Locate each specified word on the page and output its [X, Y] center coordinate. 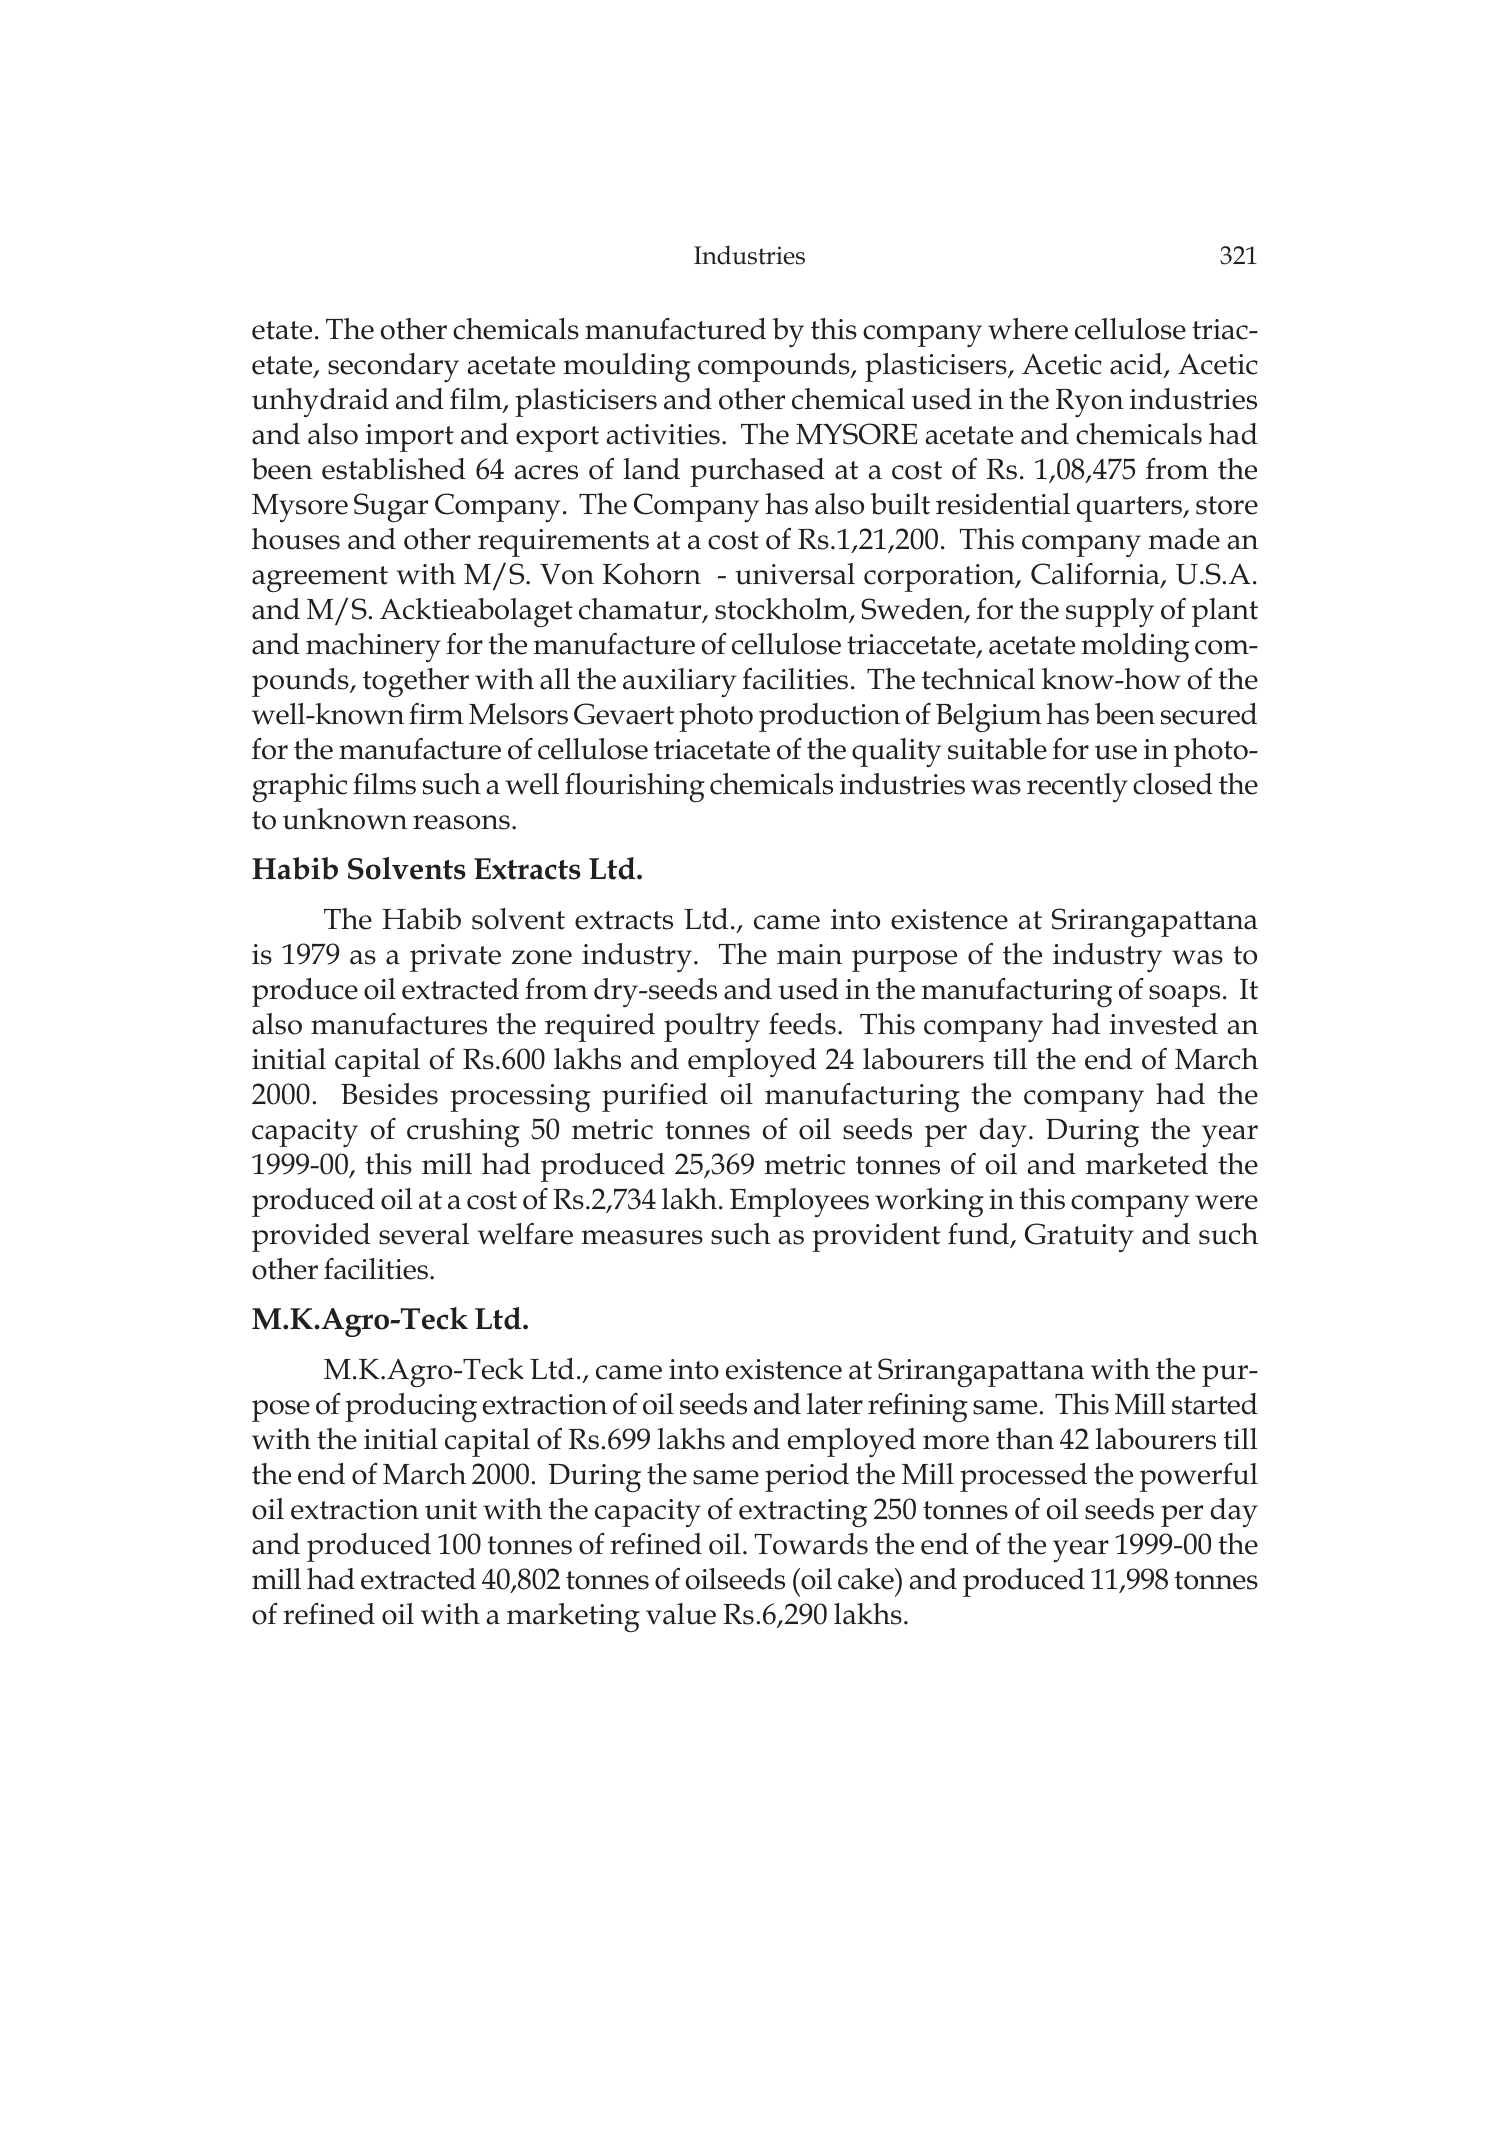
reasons [461, 822]
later [835, 1404]
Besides [389, 1094]
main [809, 954]
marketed [1147, 1164]
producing [411, 1407]
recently [1077, 787]
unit [451, 1509]
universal [795, 574]
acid [1137, 365]
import [410, 438]
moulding [626, 367]
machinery [373, 647]
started [1215, 1404]
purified [655, 1097]
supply [1110, 612]
